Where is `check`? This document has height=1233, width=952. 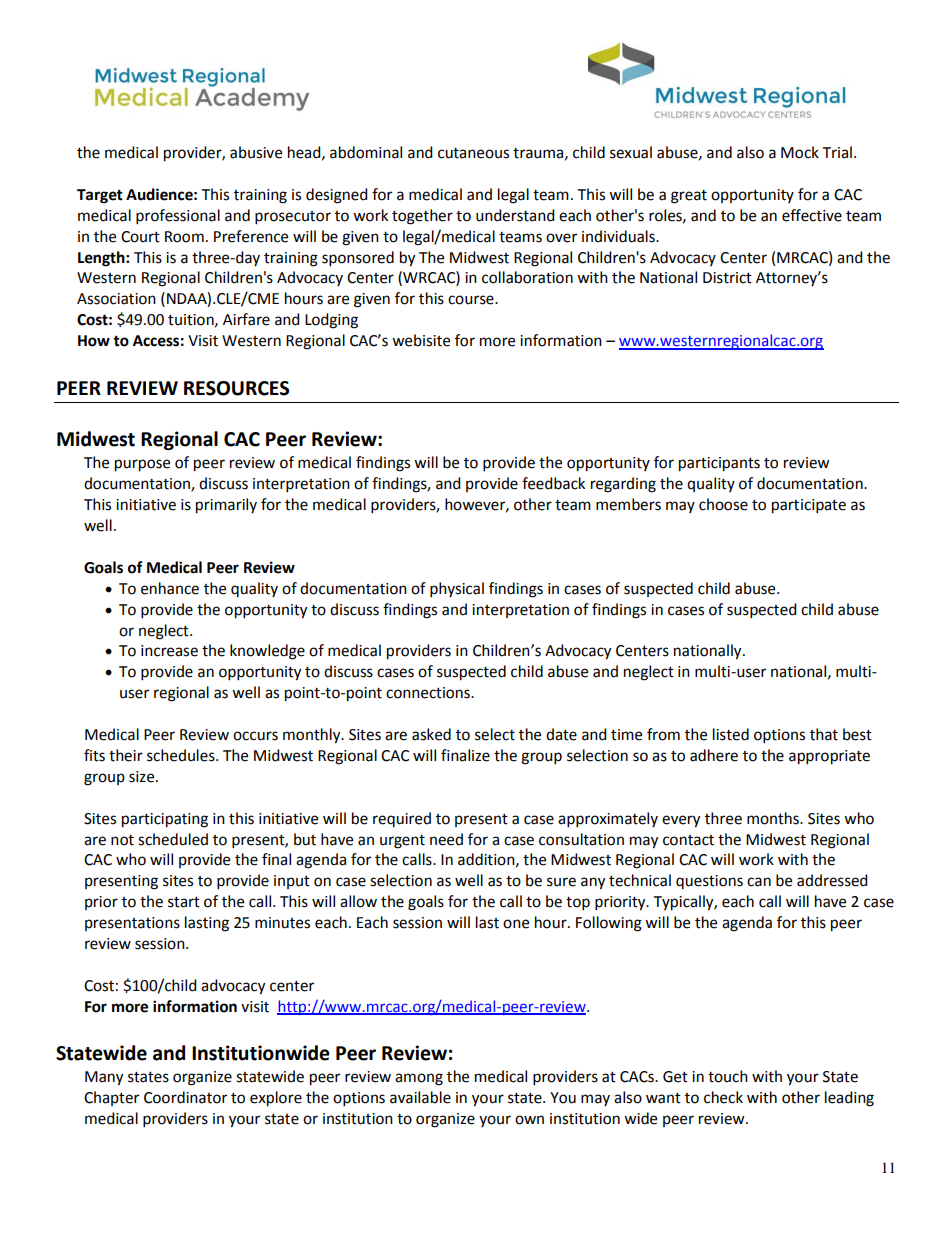 check is located at coordinates (723, 1097).
